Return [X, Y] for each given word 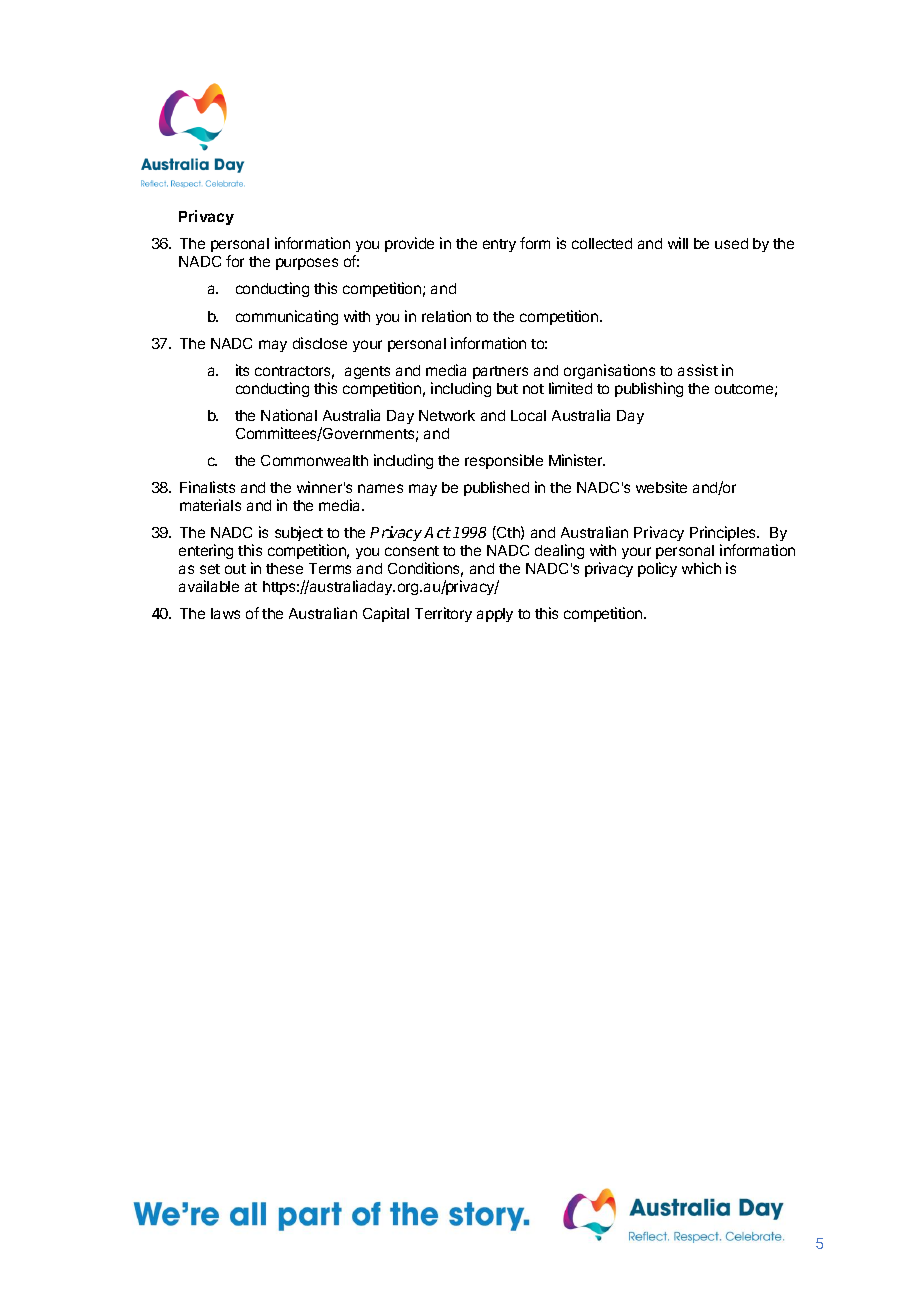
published [496, 488]
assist [698, 370]
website [661, 487]
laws [225, 613]
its [242, 370]
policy [657, 569]
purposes [307, 264]
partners [500, 372]
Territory [443, 614]
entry [499, 245]
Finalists [207, 487]
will [678, 243]
